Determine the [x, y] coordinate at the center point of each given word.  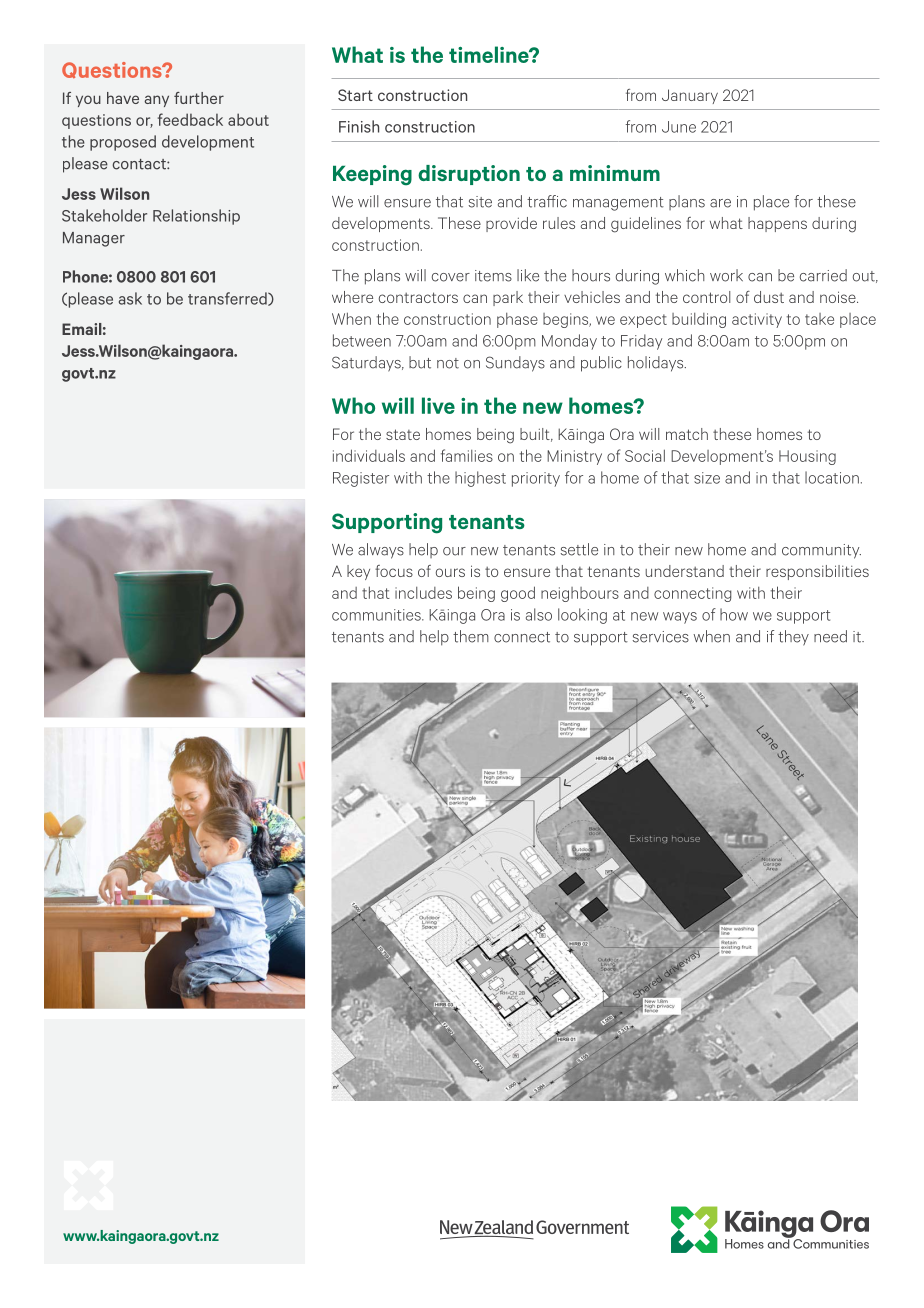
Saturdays [367, 364]
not [448, 363]
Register [361, 479]
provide [511, 224]
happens [777, 224]
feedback [190, 119]
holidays [657, 364]
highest [480, 479]
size [707, 478]
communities [377, 615]
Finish [359, 126]
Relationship [196, 217]
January [690, 96]
